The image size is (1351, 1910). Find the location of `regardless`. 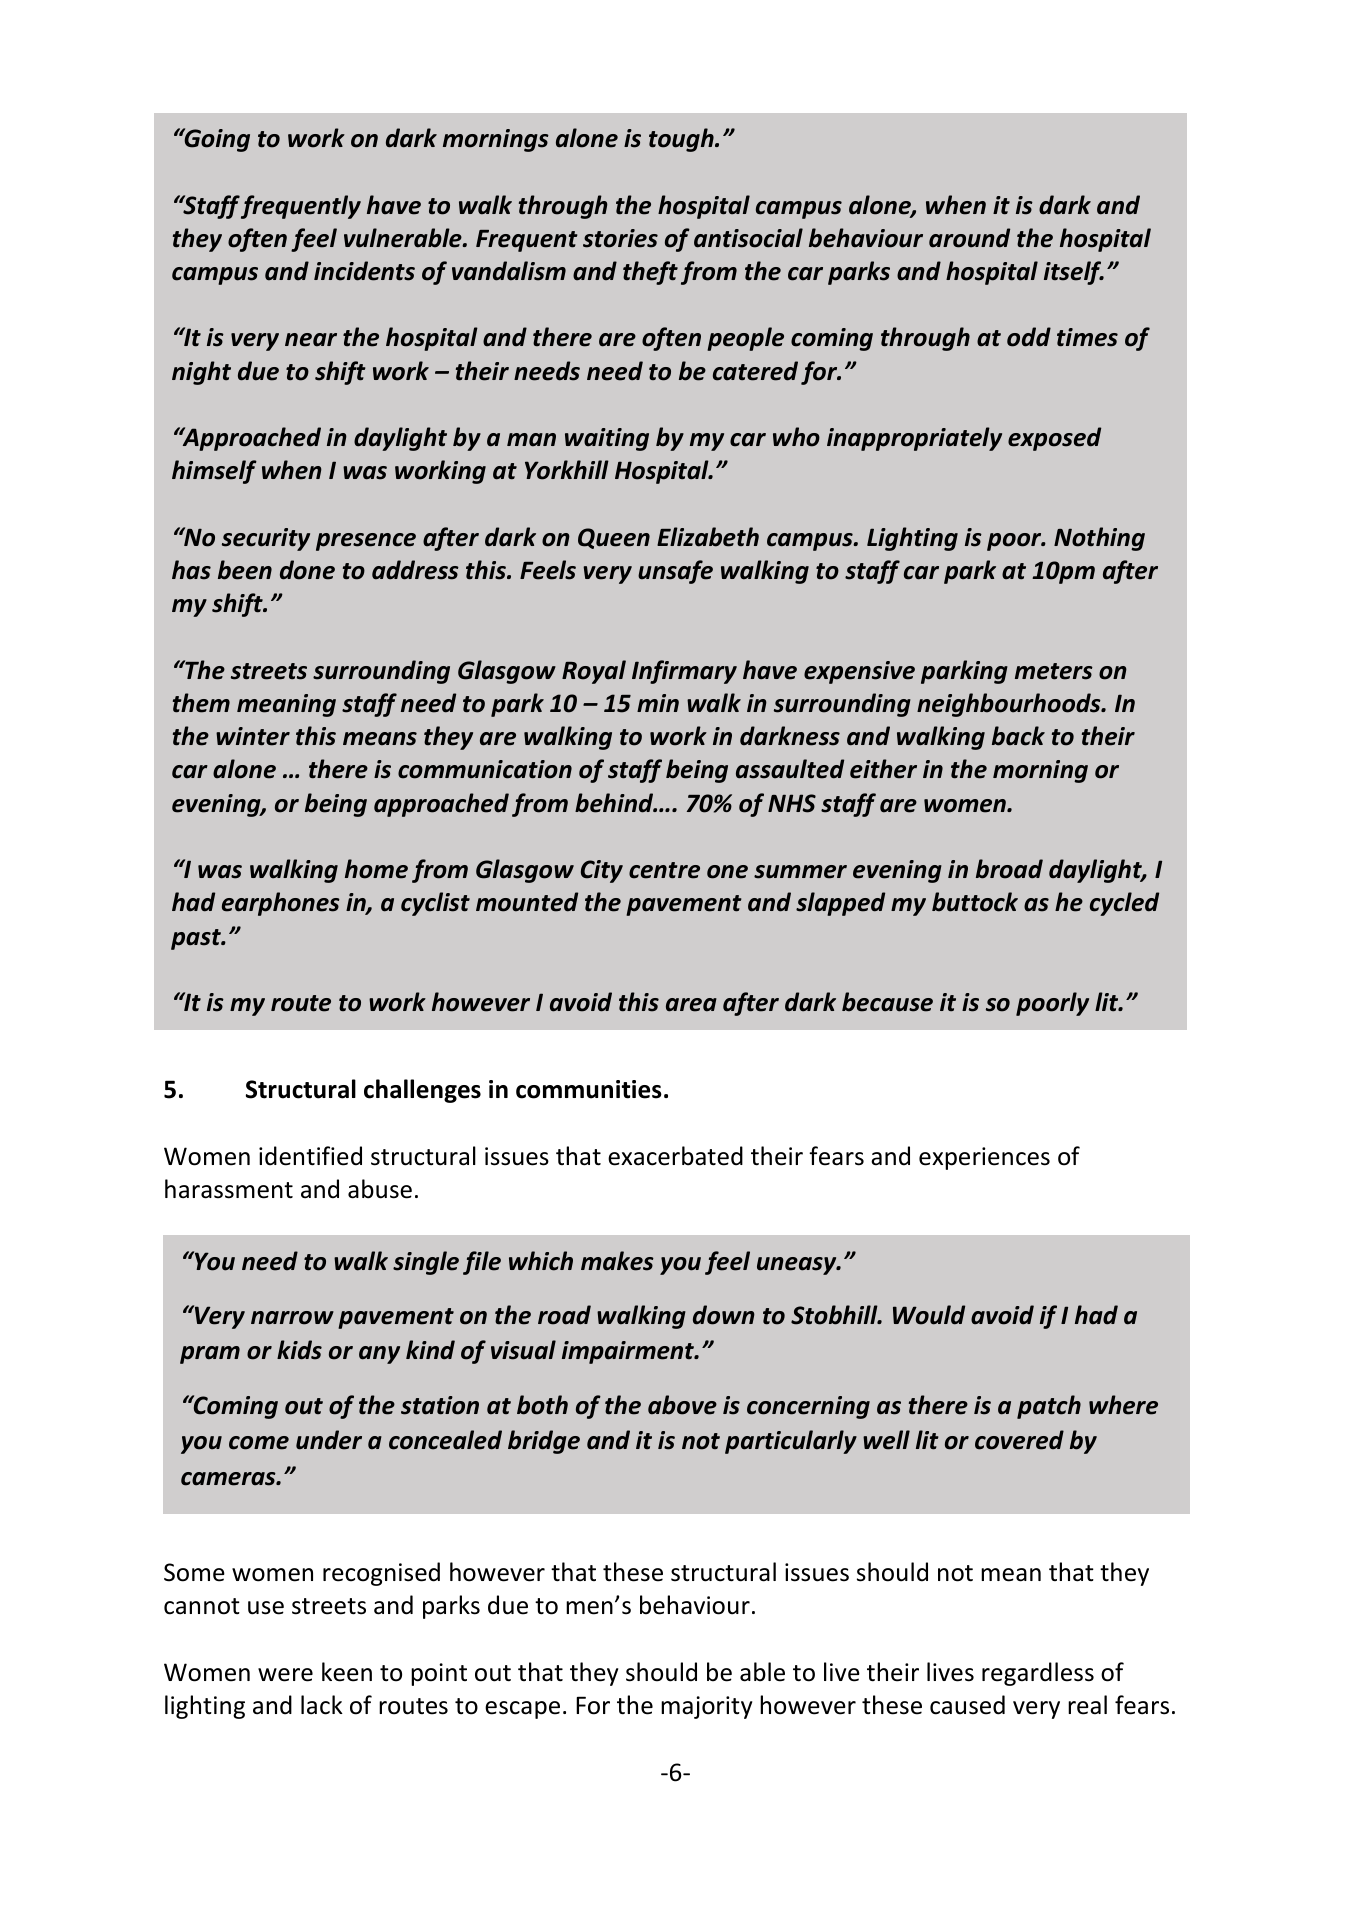

regardless is located at coordinates (1038, 1674).
